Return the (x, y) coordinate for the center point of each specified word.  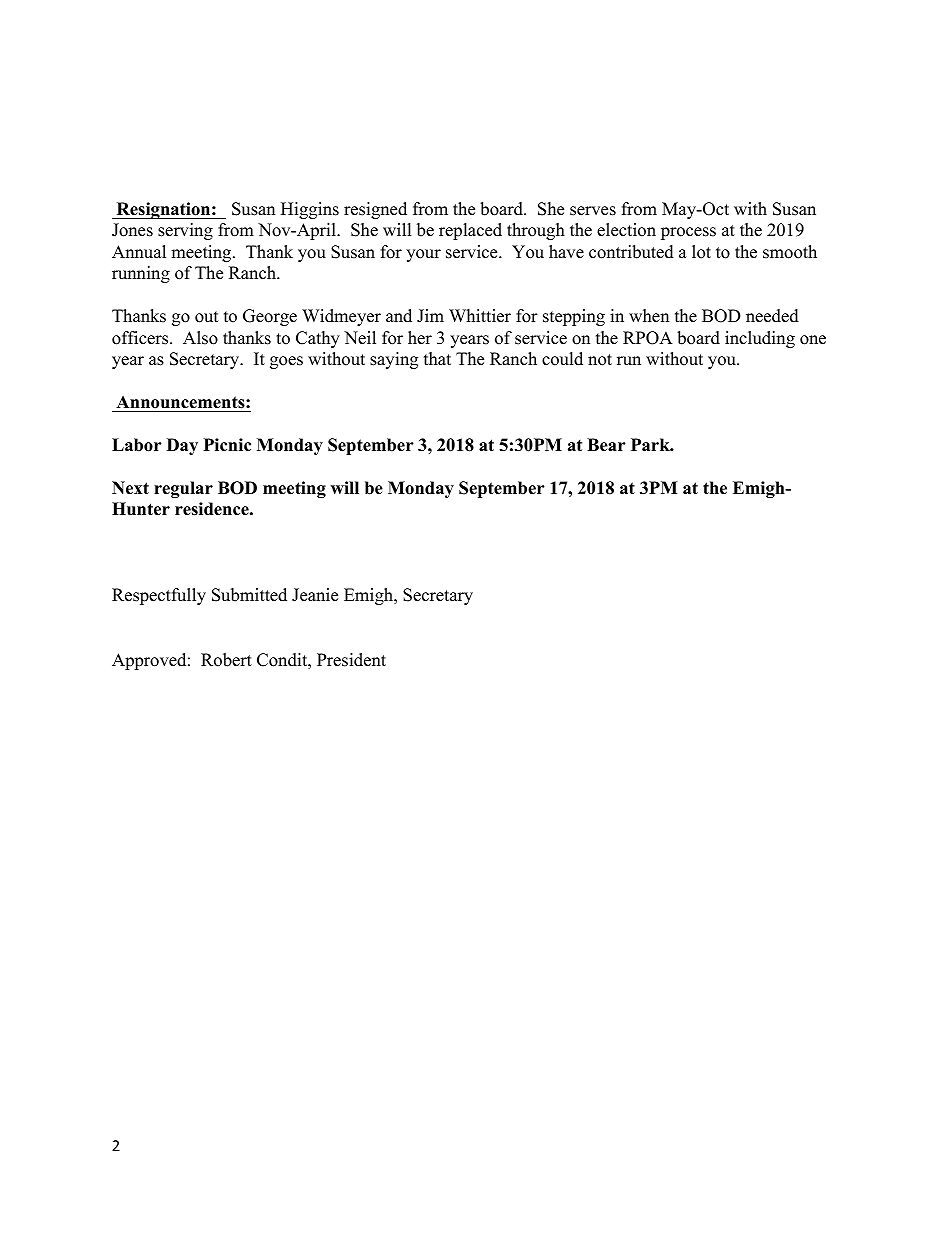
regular (183, 489)
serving (185, 231)
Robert (226, 660)
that (437, 358)
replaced (470, 231)
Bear (606, 445)
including (760, 339)
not (600, 360)
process (688, 233)
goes (286, 362)
